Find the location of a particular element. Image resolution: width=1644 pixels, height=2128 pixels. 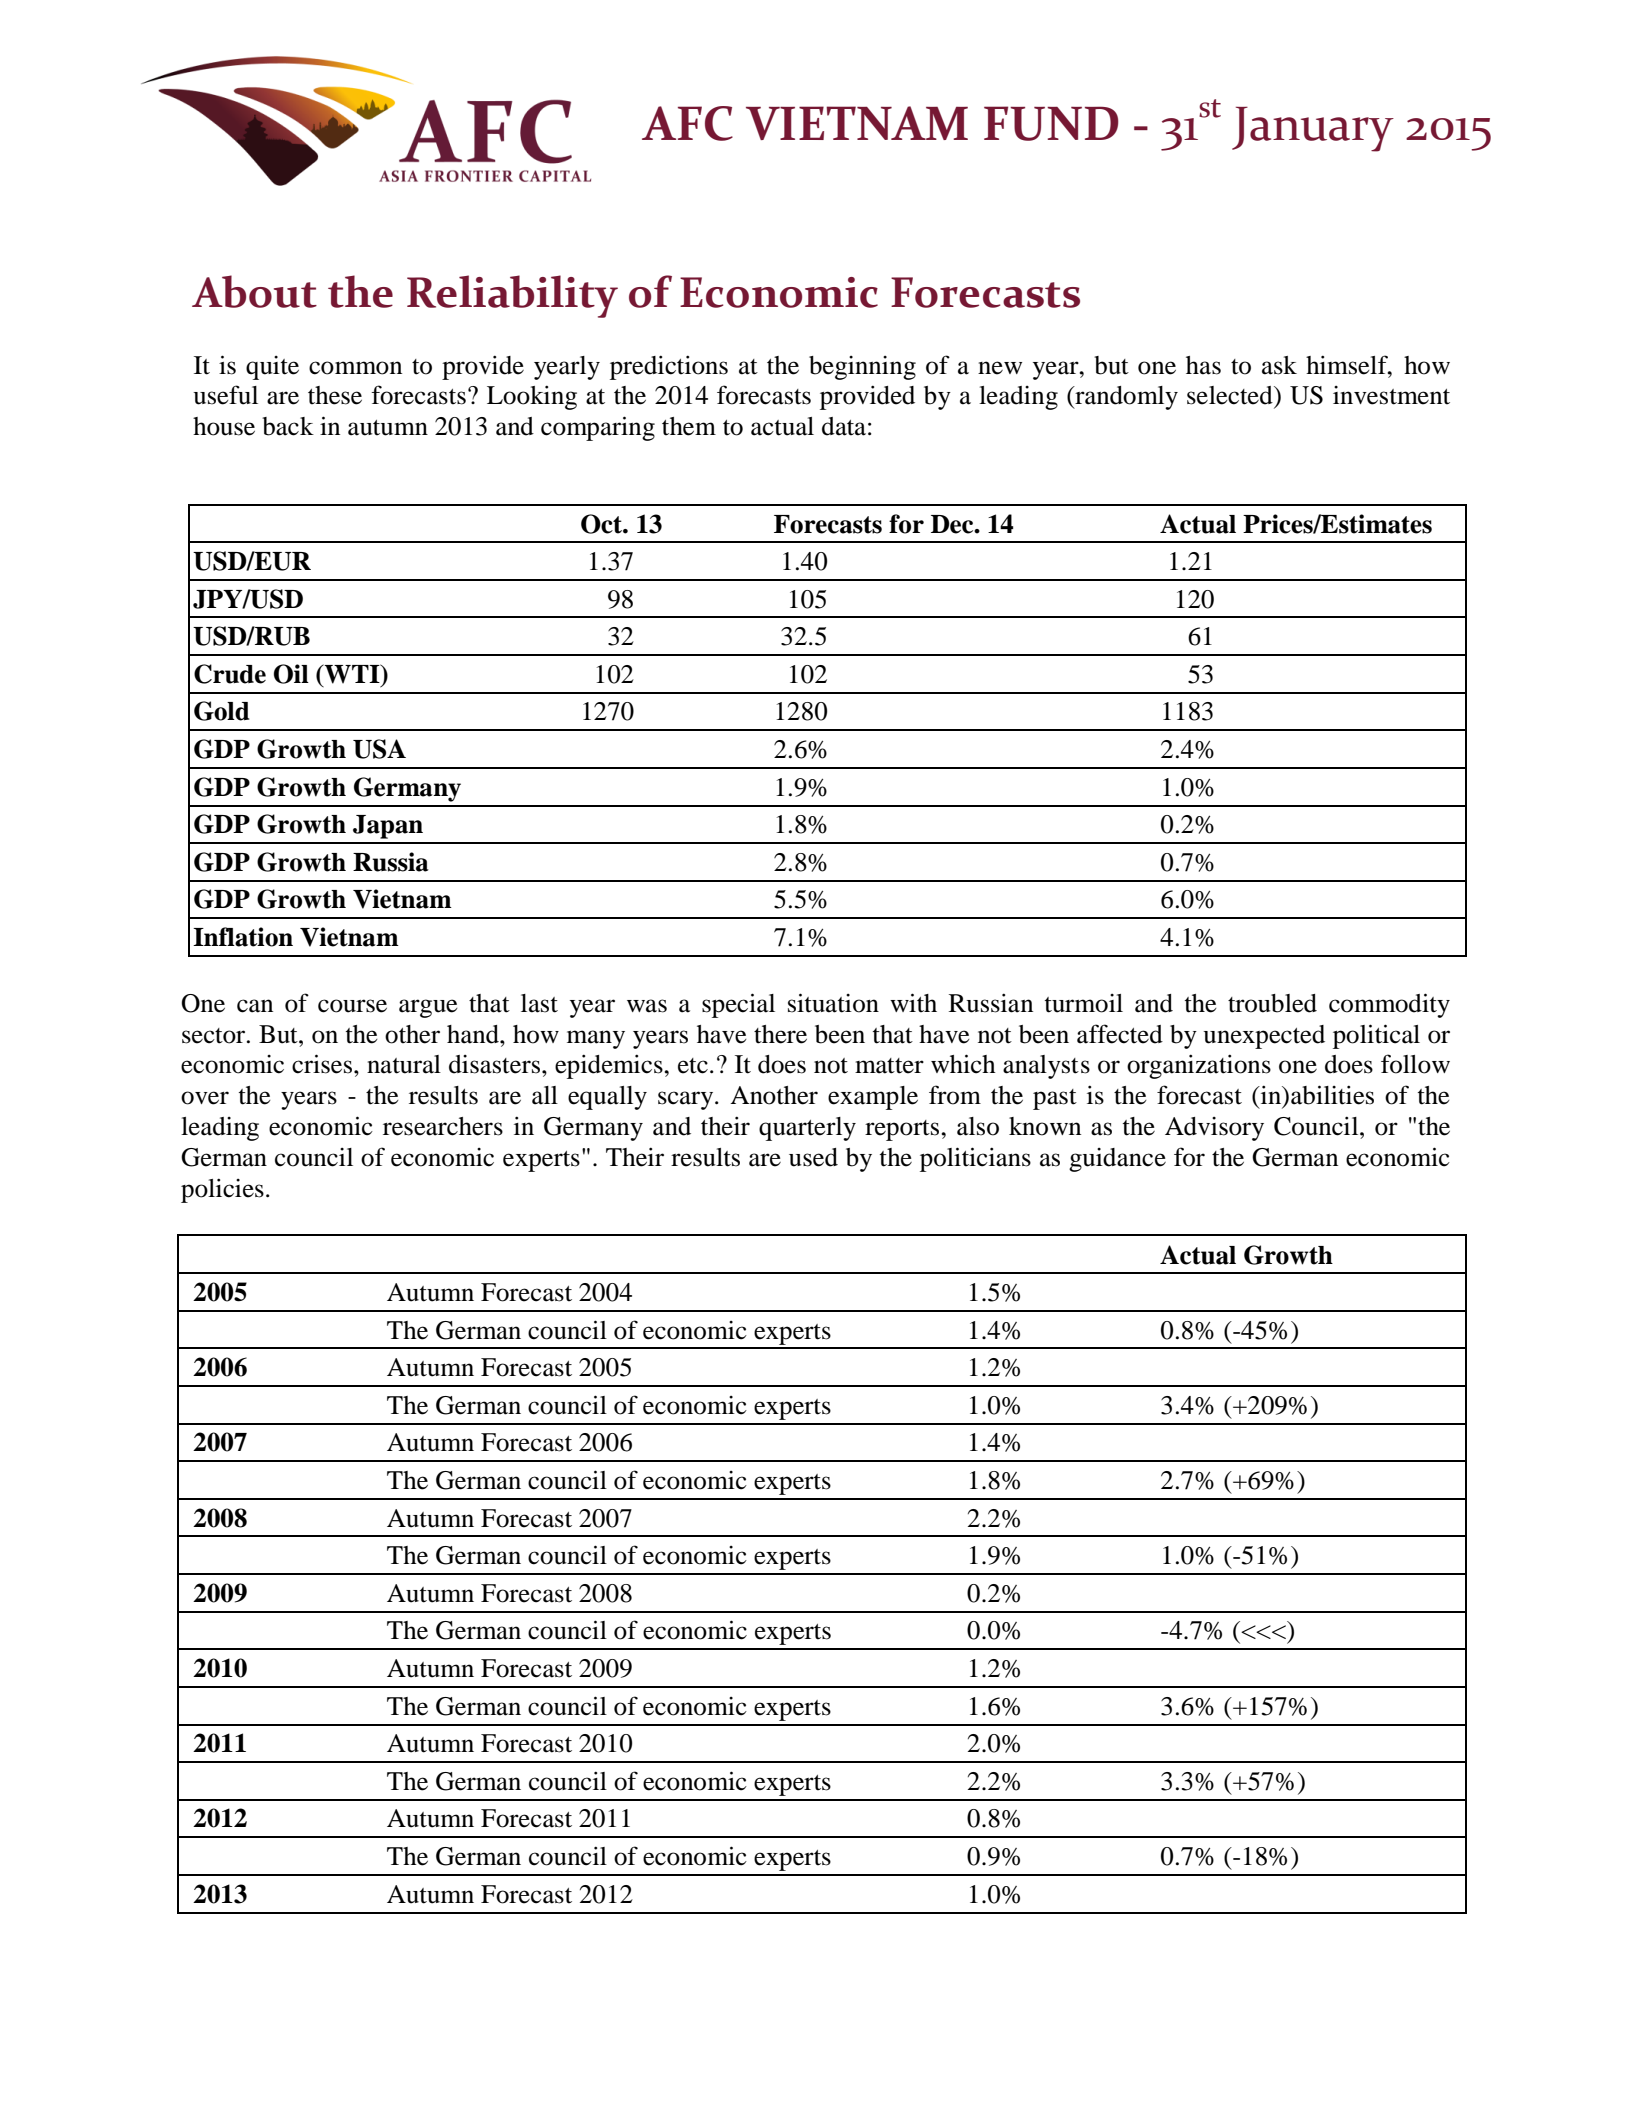

AFC is located at coordinates (687, 123).
